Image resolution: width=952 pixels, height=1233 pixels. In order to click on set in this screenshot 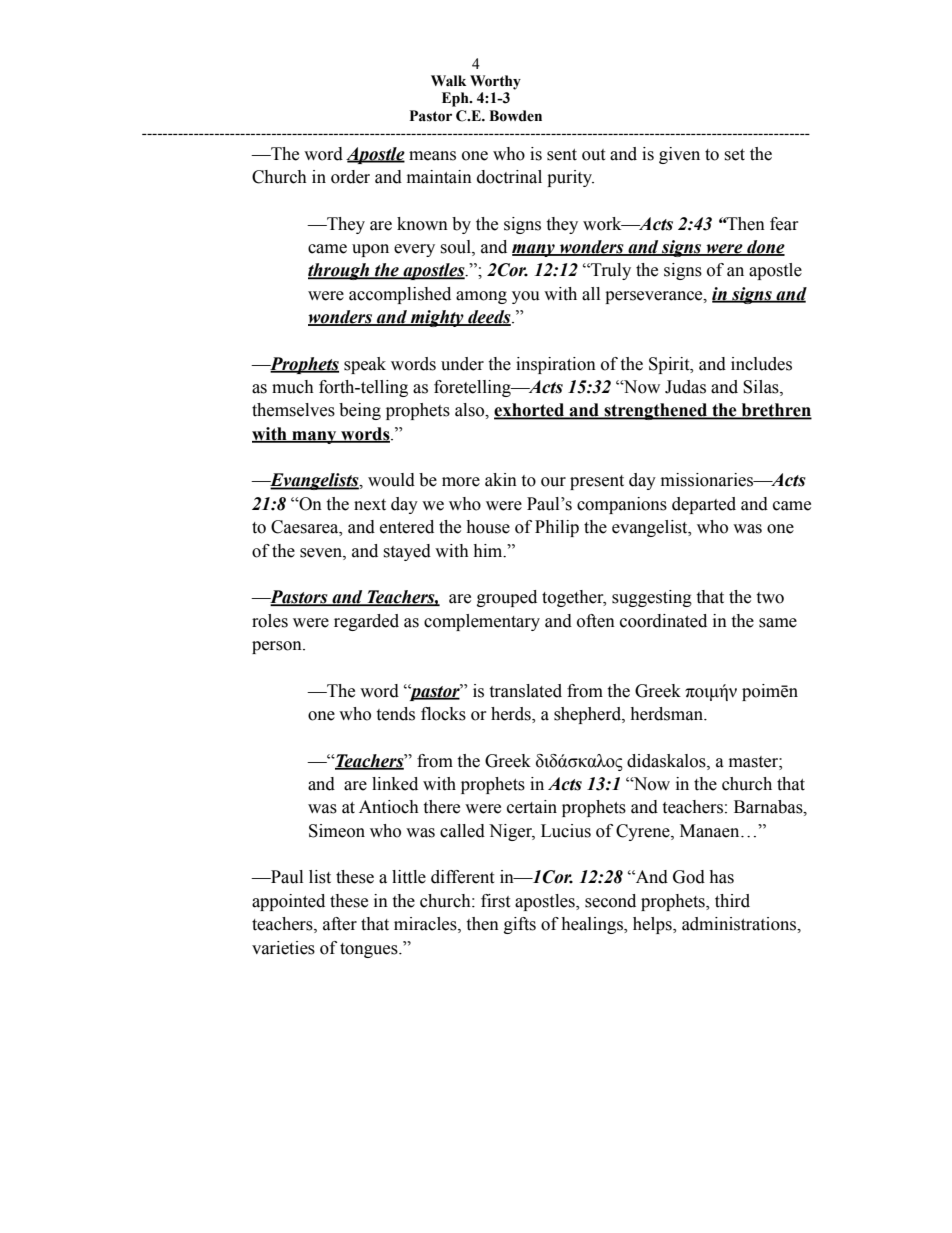, I will do `click(734, 155)`.
